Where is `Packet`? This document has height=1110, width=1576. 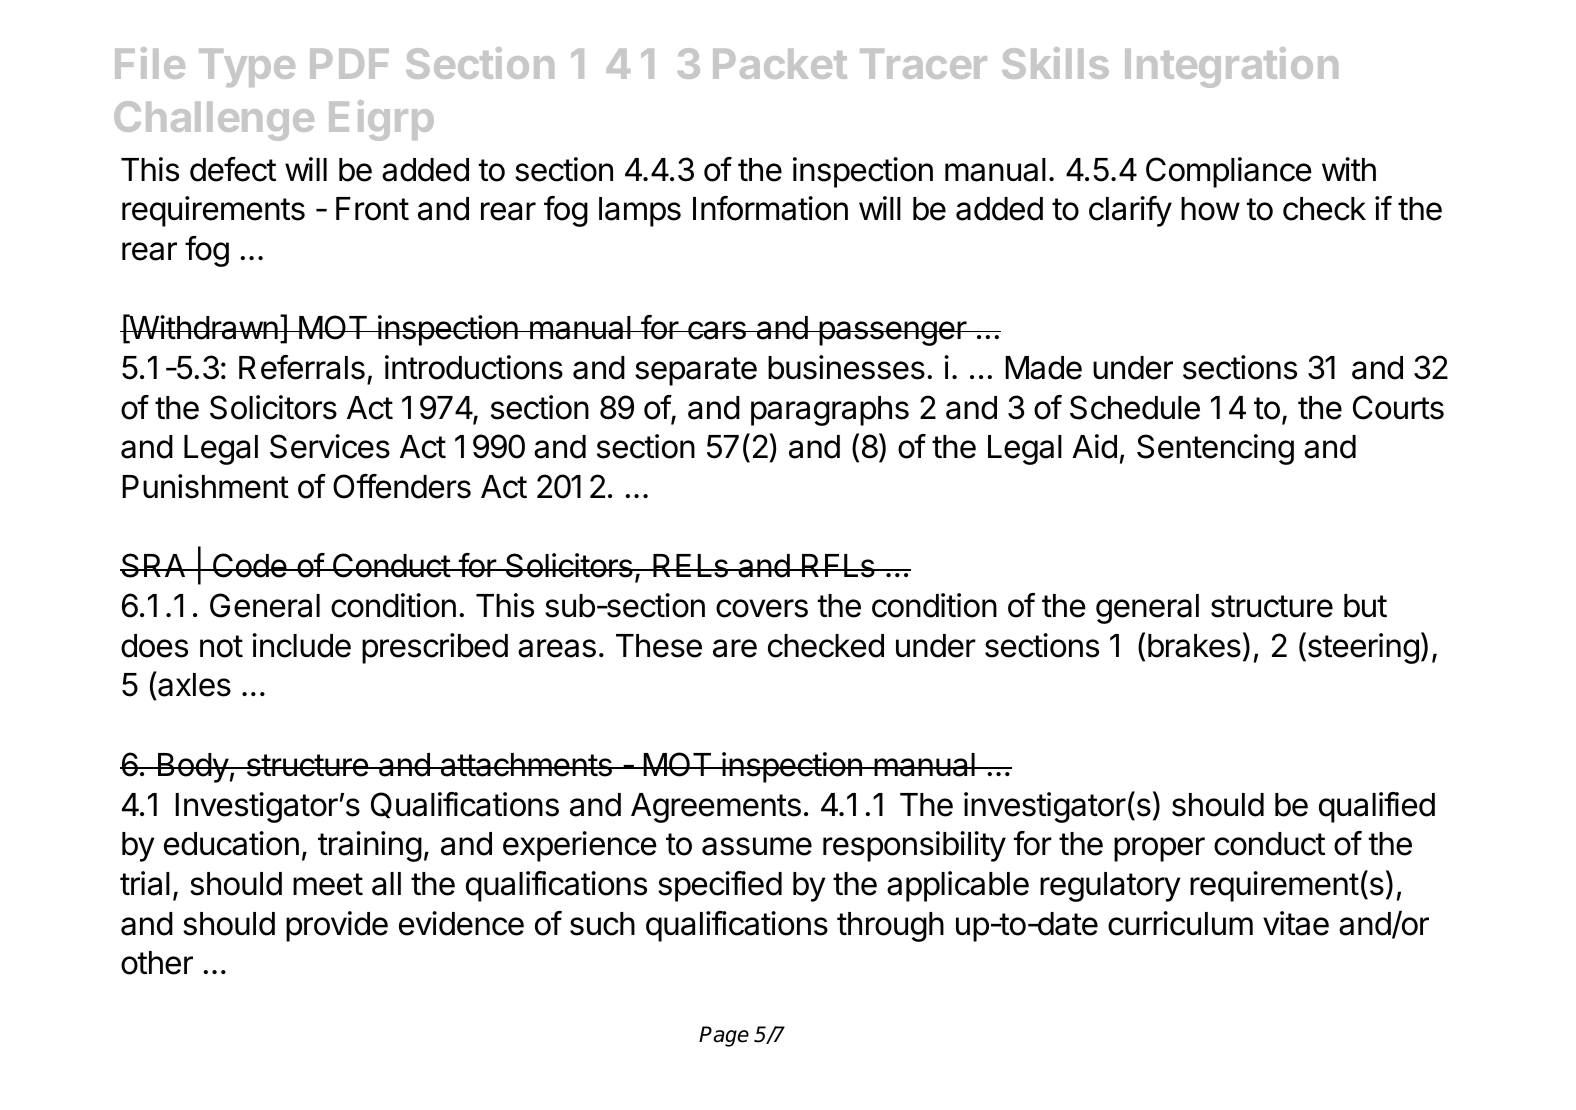 Packet is located at coordinates (780, 64).
